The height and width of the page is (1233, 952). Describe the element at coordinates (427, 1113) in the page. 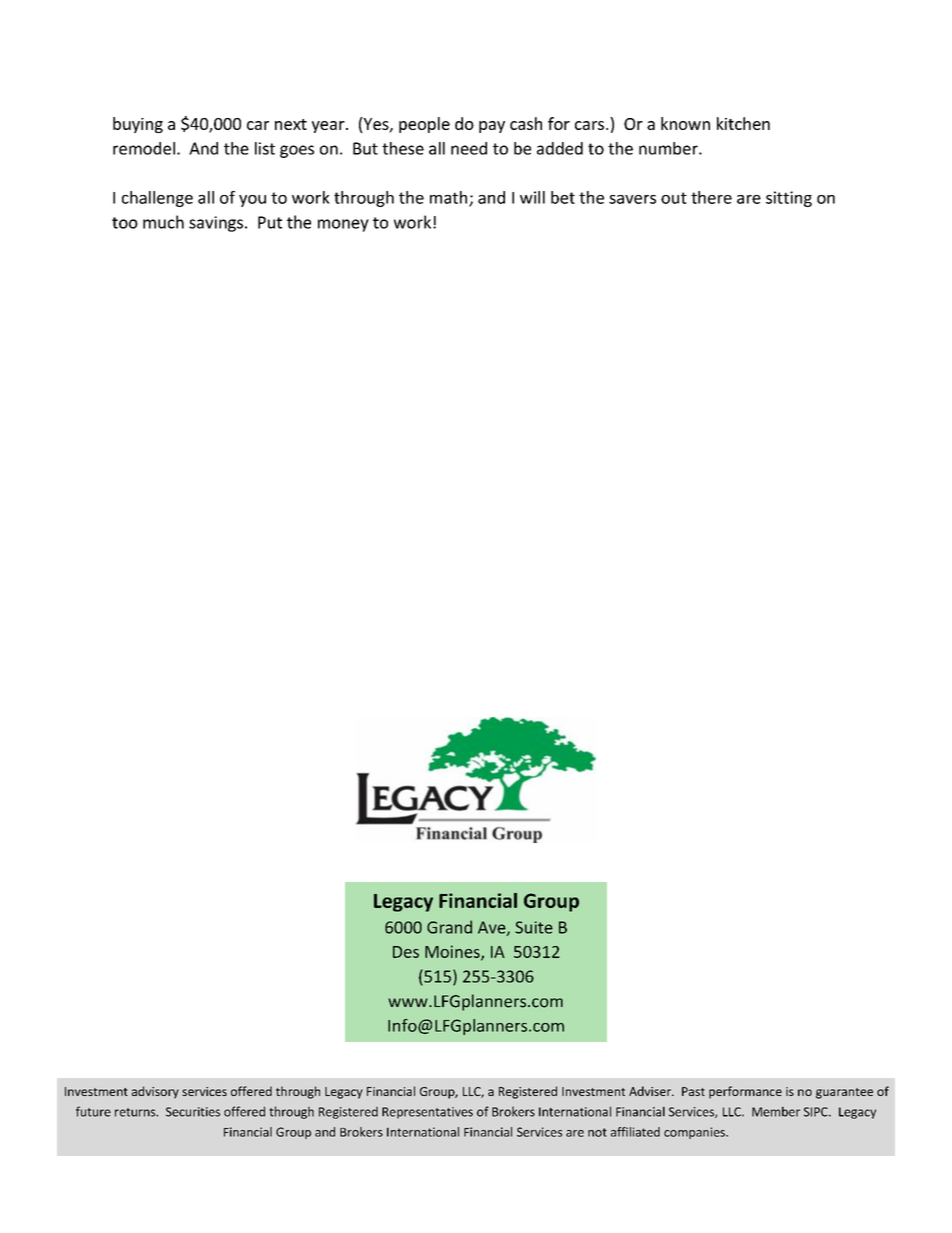

I see `Representatives` at that location.
